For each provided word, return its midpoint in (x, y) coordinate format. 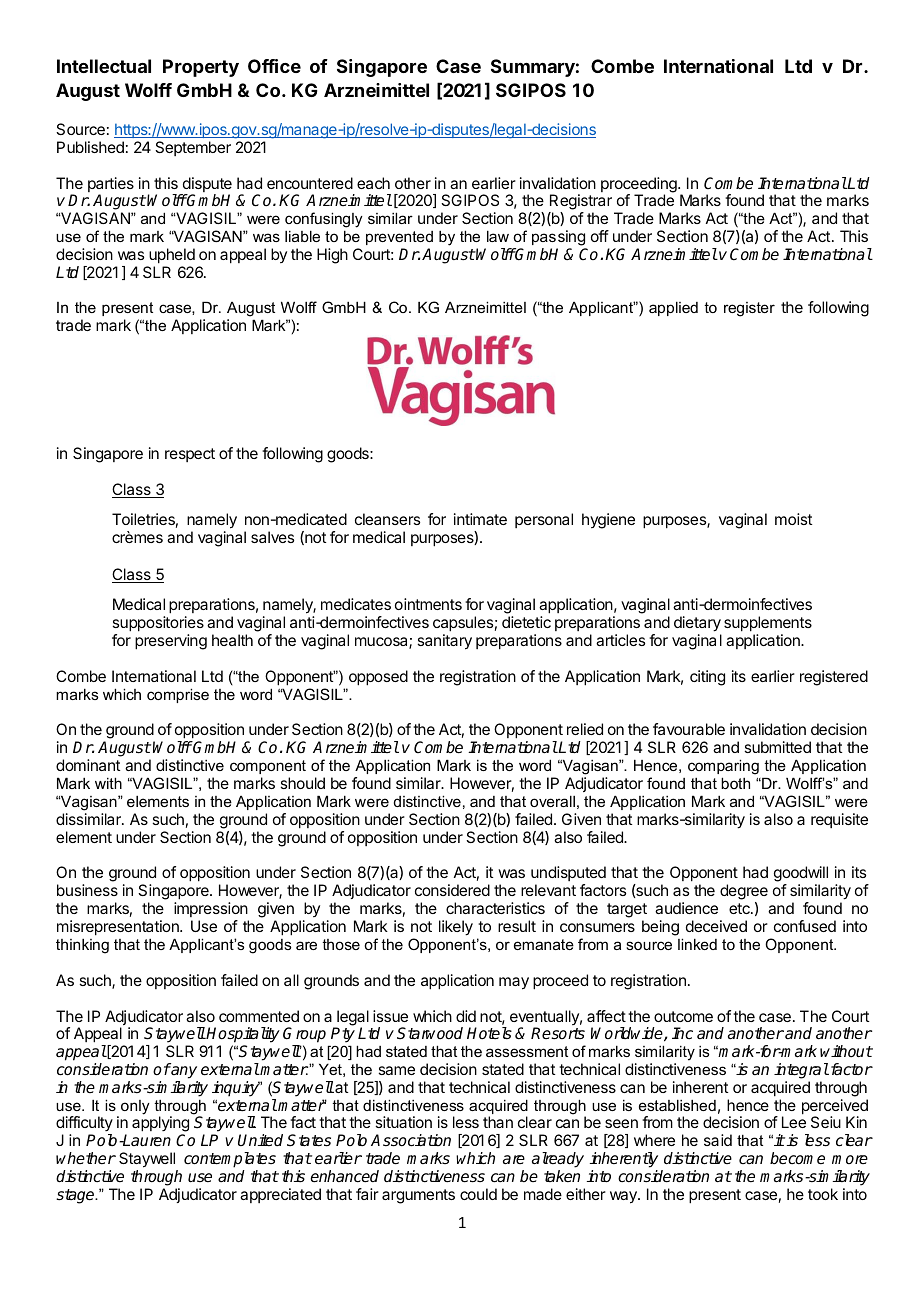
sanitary (444, 642)
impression (211, 909)
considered (452, 890)
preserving (171, 642)
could (478, 1194)
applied (673, 308)
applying (160, 1125)
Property (201, 68)
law (498, 236)
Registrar (580, 203)
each (373, 183)
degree (744, 893)
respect (190, 455)
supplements (768, 625)
